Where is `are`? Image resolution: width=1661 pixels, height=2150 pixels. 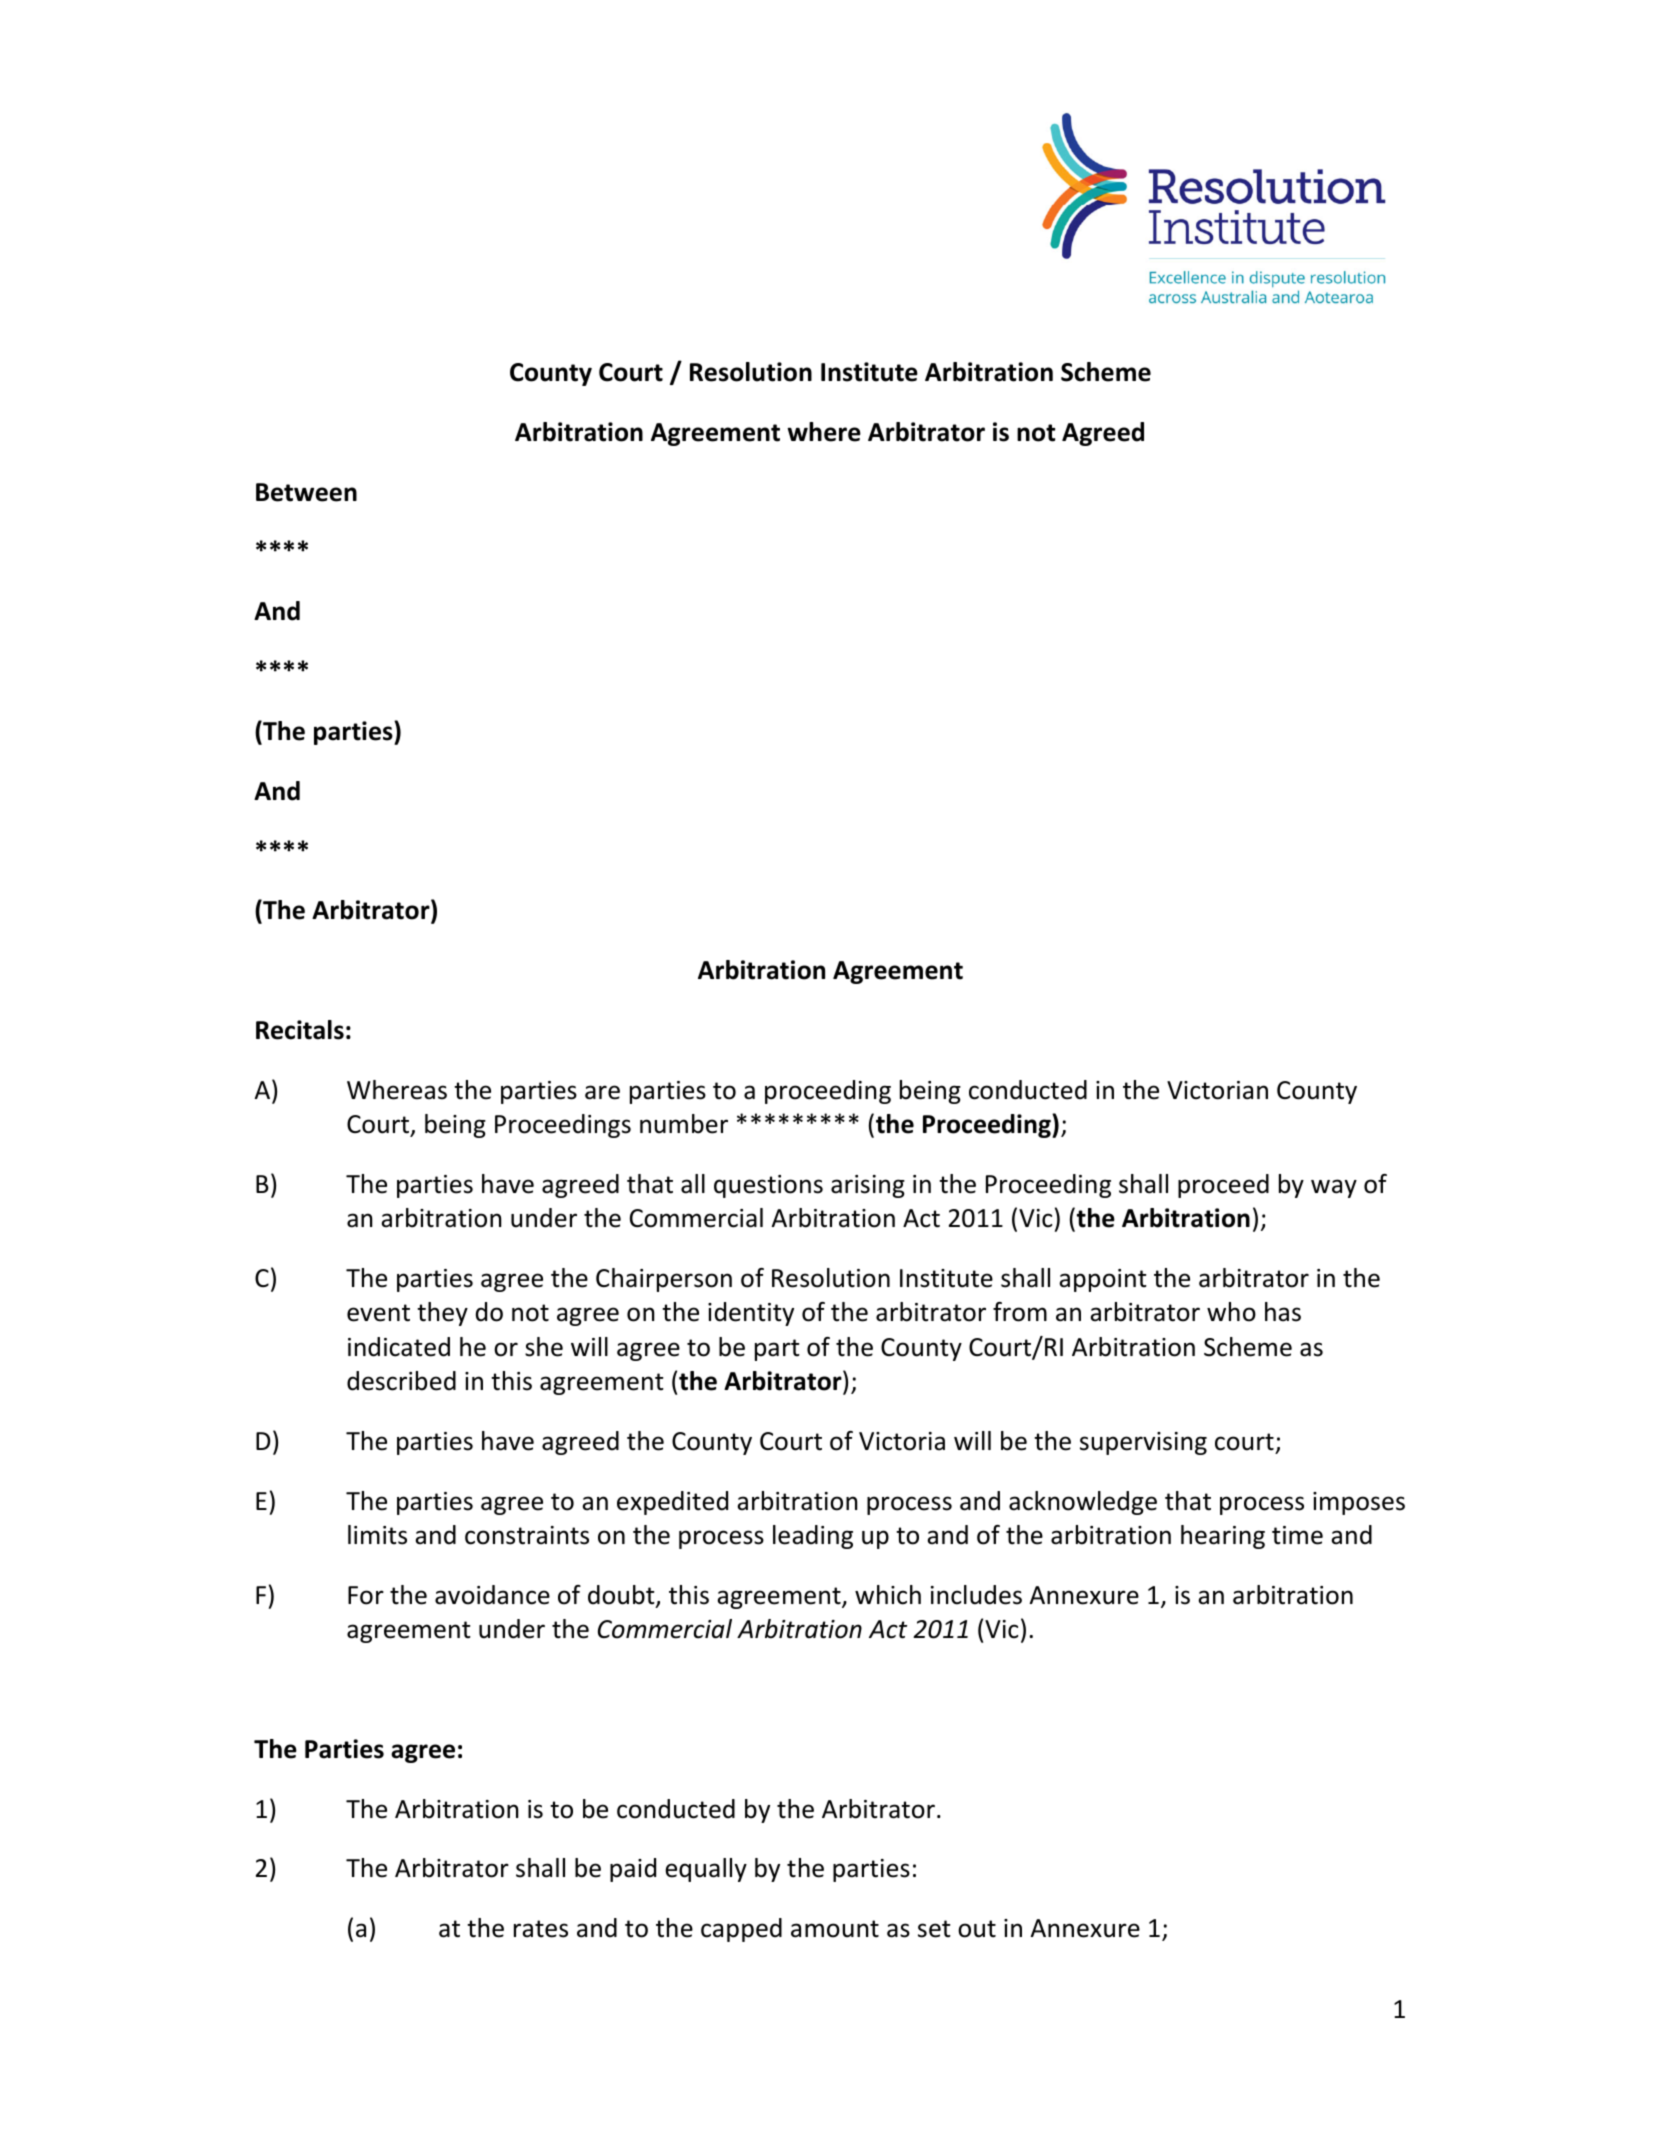
are is located at coordinates (602, 1092).
